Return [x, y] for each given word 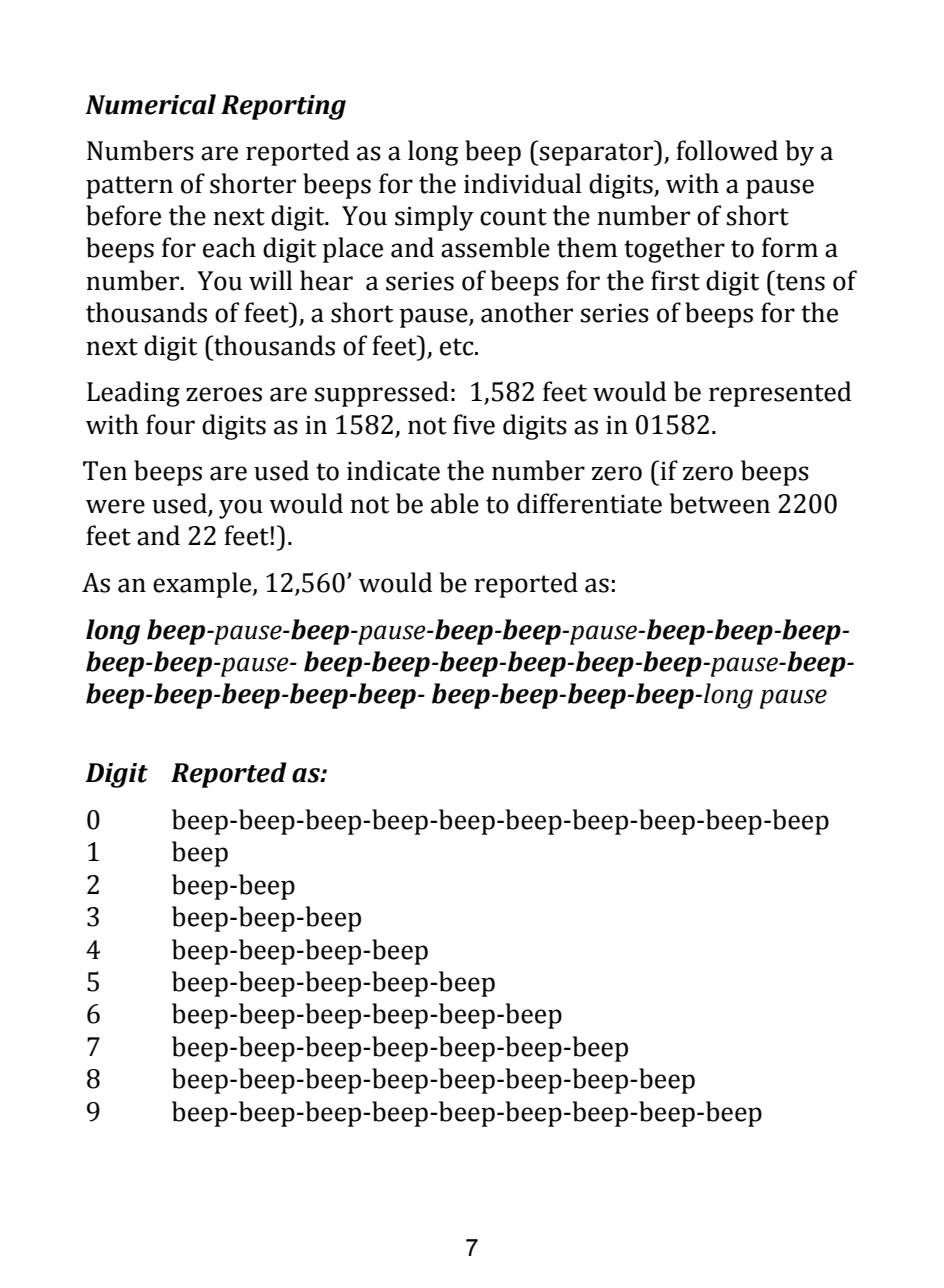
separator [597, 154]
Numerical [150, 104]
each [229, 247]
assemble [495, 247]
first [675, 280]
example [203, 585]
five [474, 424]
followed [727, 150]
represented [780, 394]
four [170, 424]
